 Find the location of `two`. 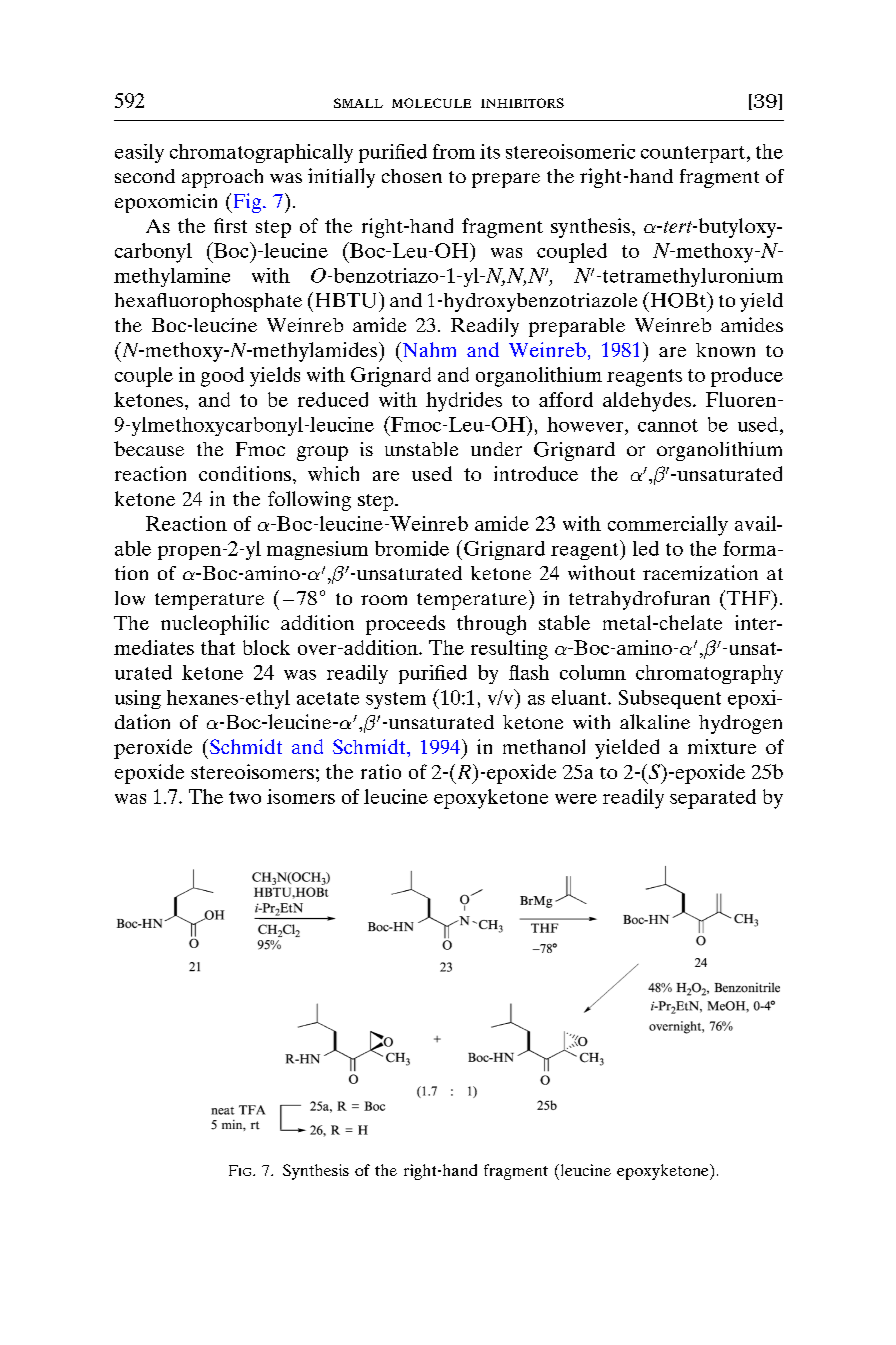

two is located at coordinates (245, 797).
